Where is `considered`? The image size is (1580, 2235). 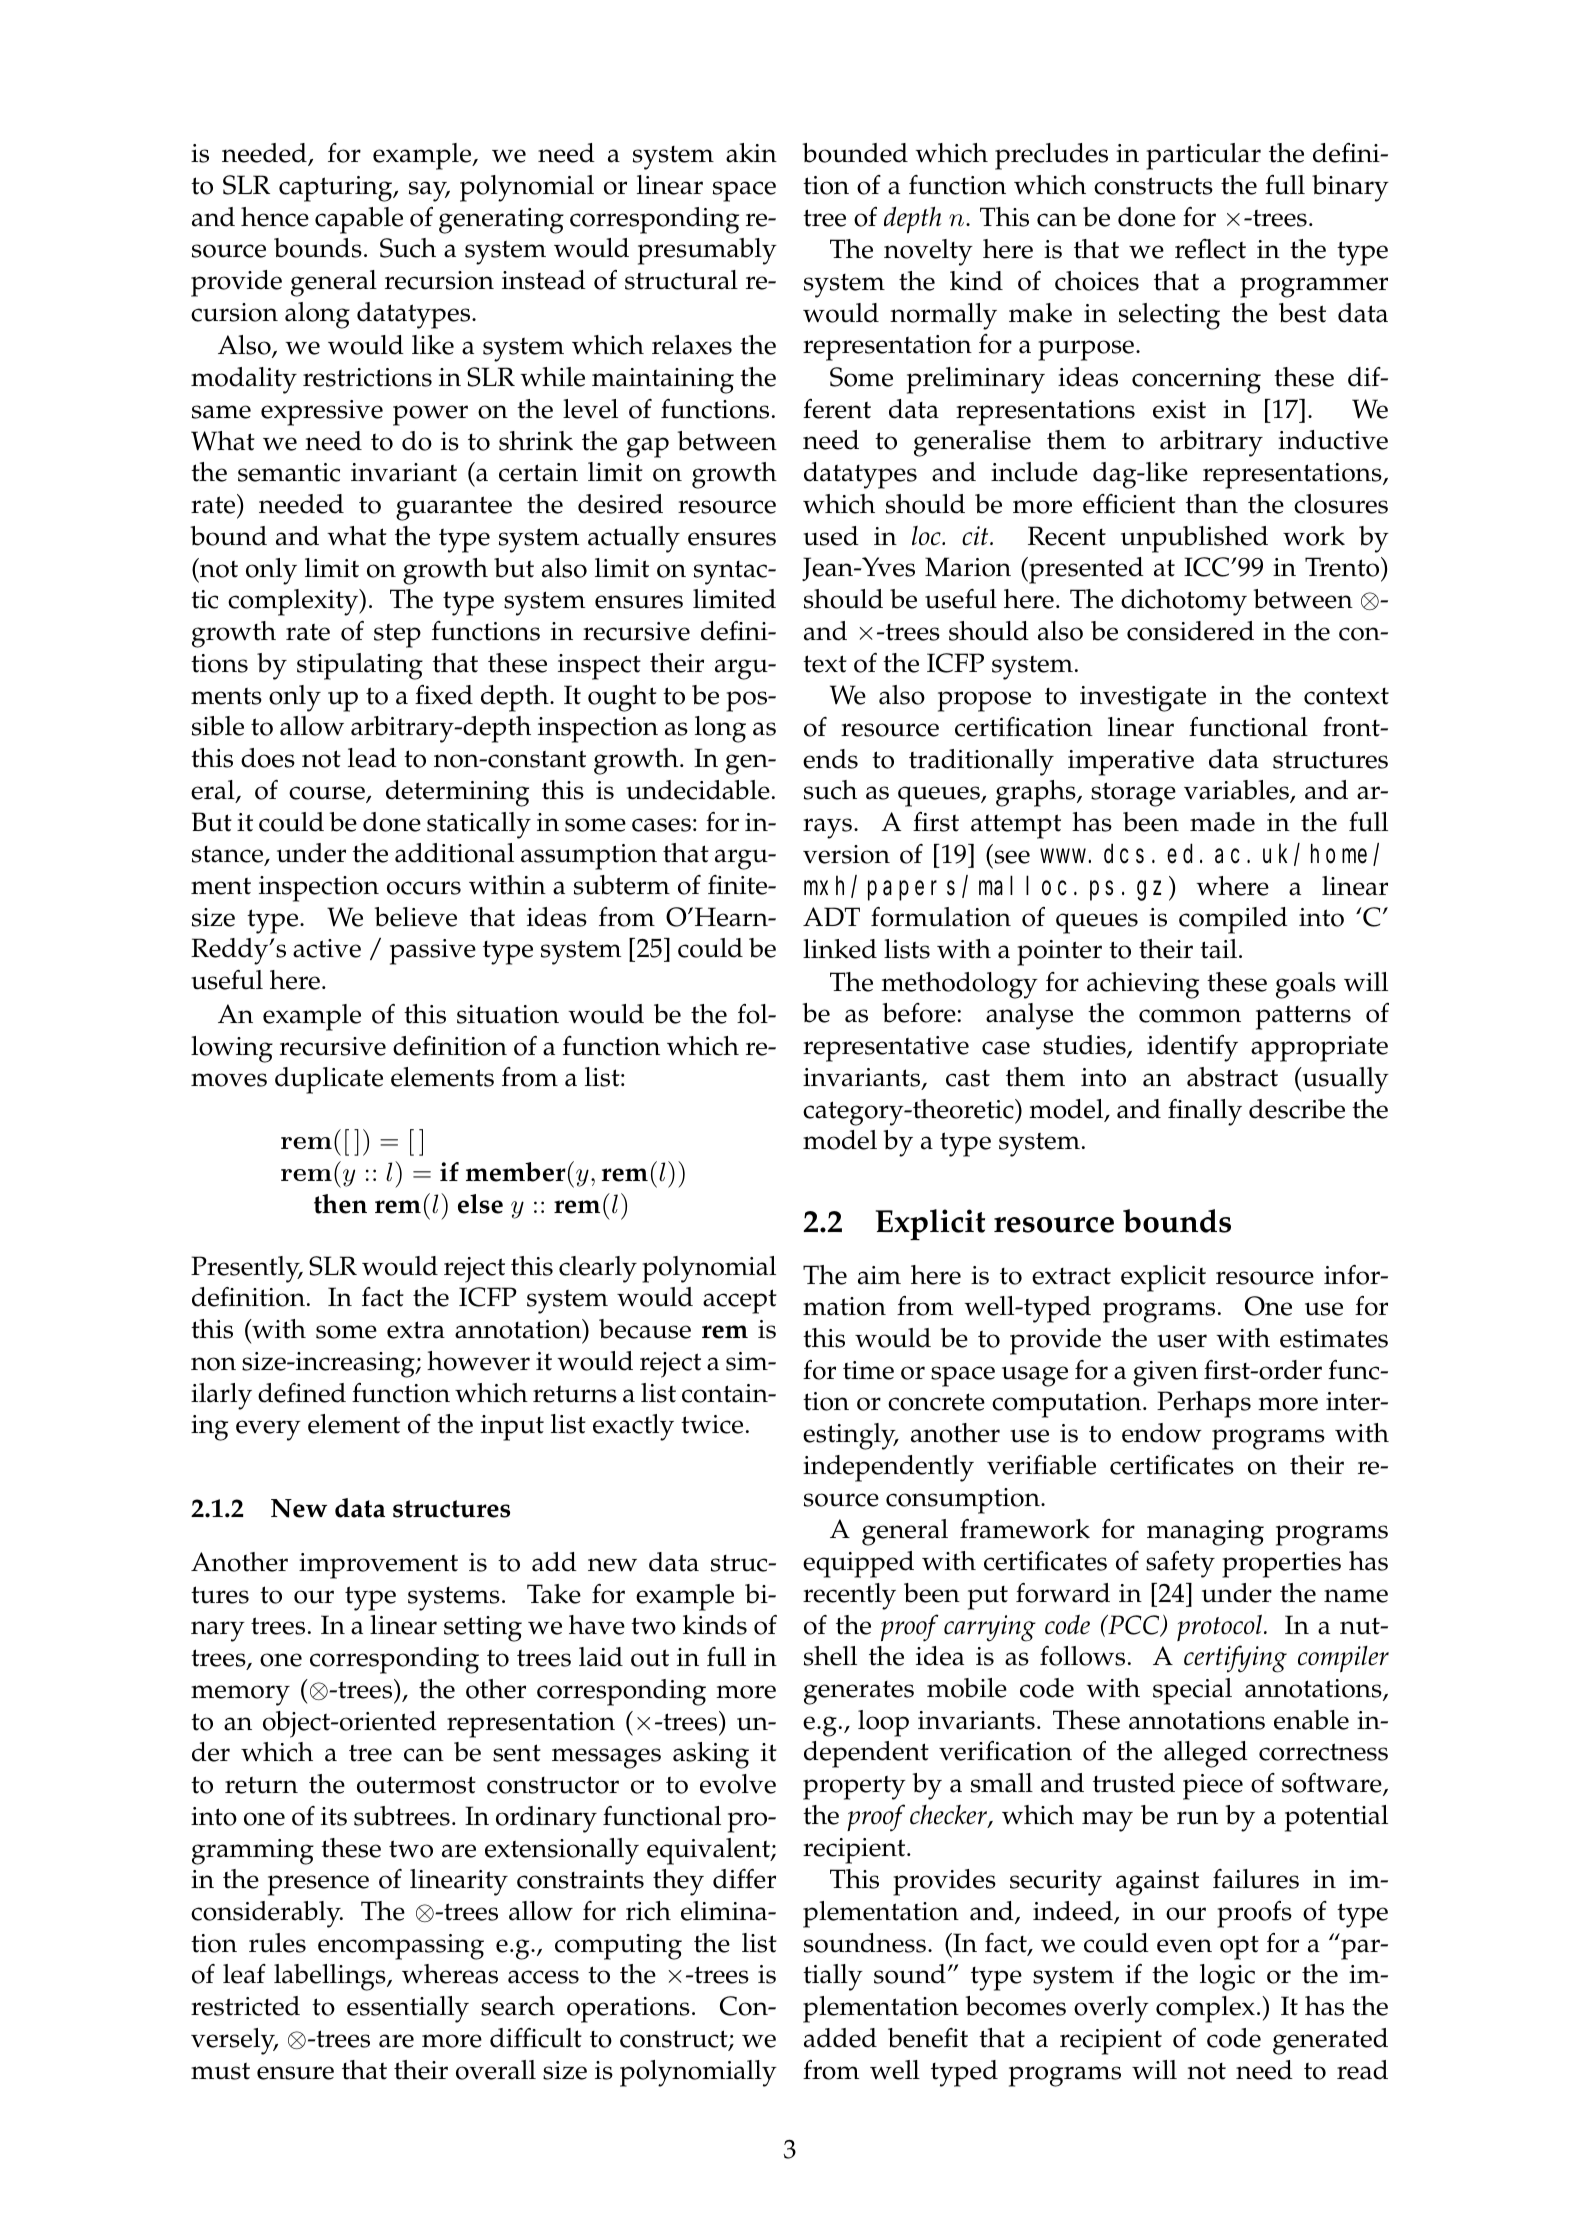 considered is located at coordinates (1190, 631).
